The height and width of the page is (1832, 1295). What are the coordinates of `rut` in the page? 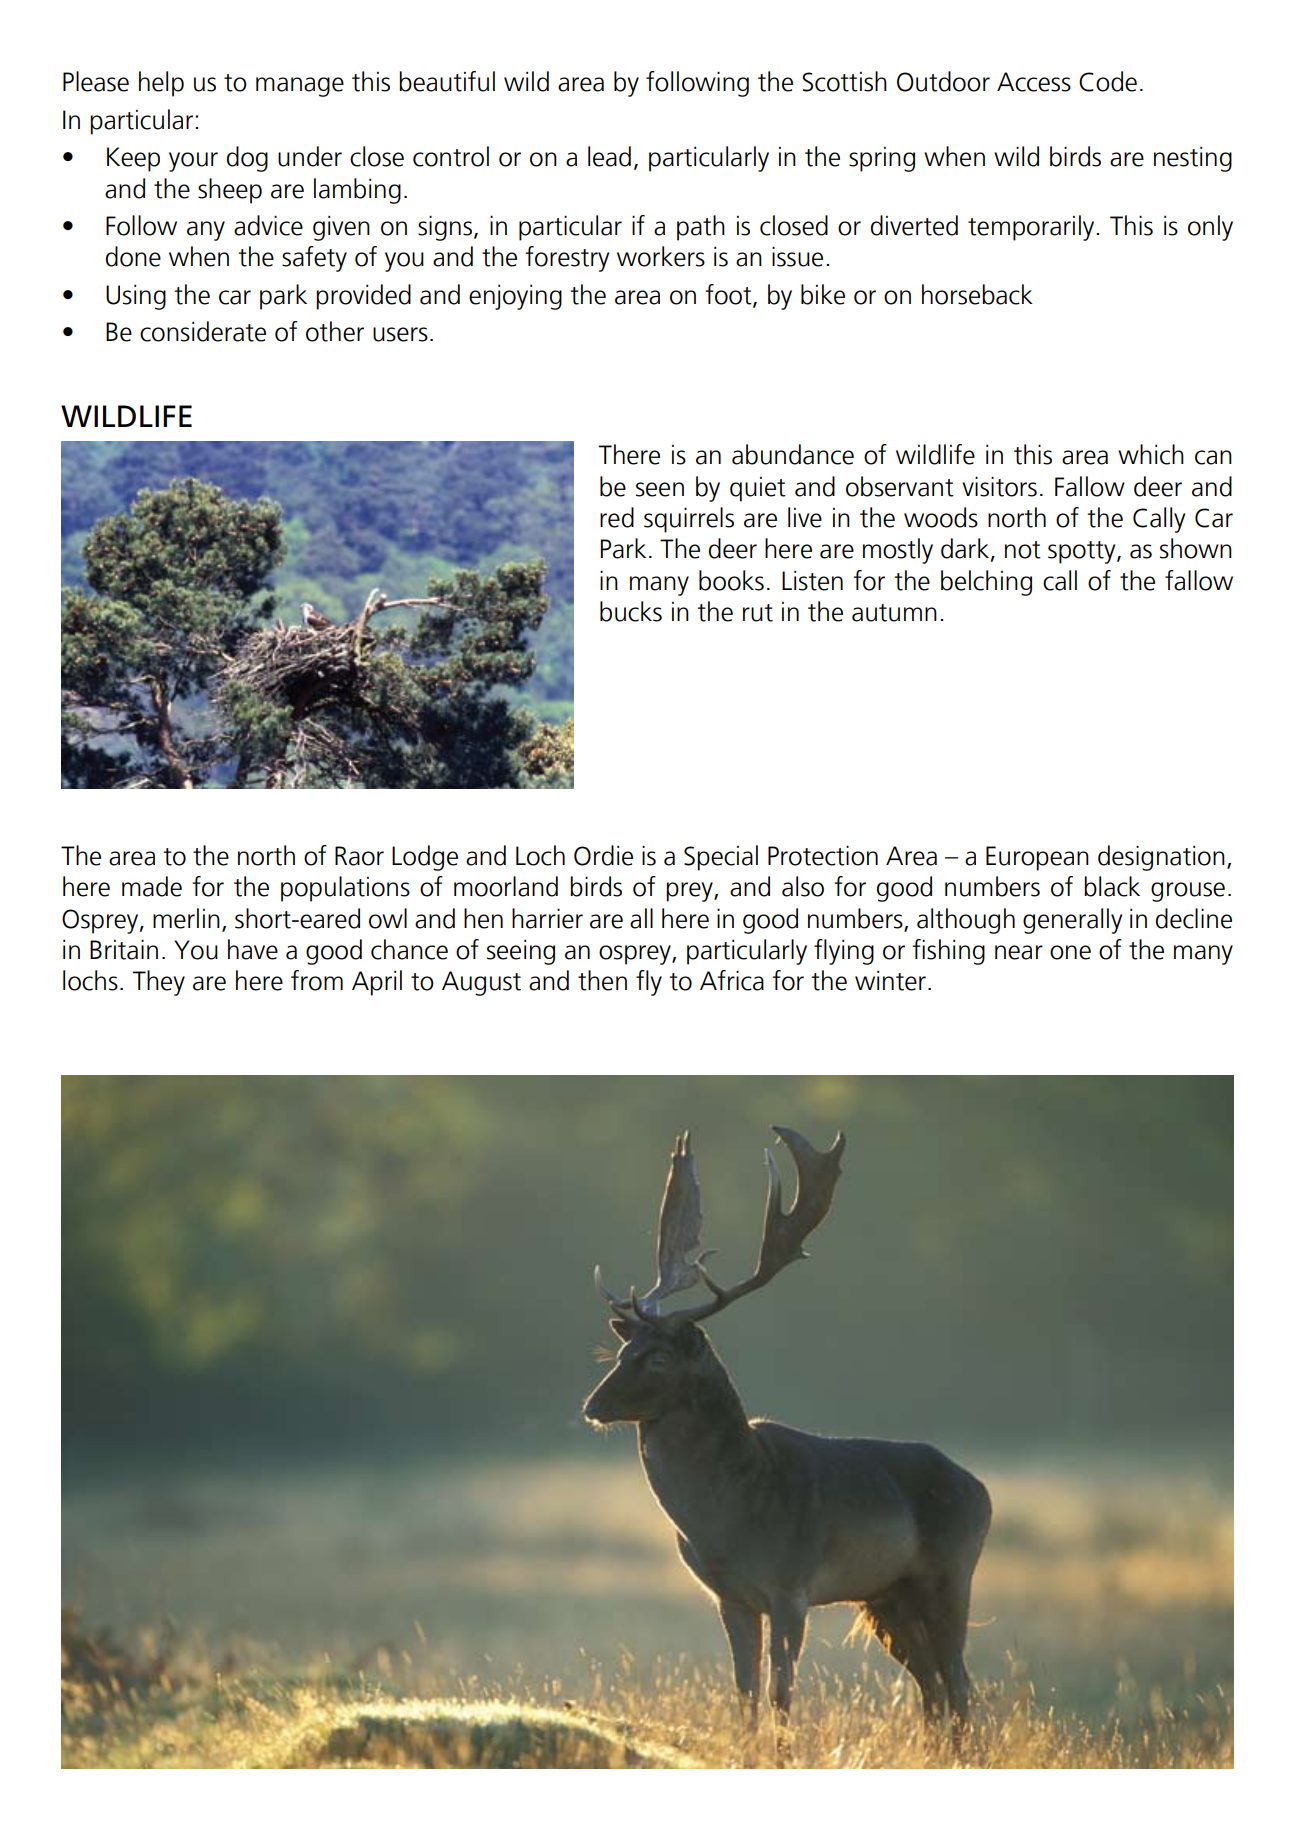 It's located at (758, 613).
